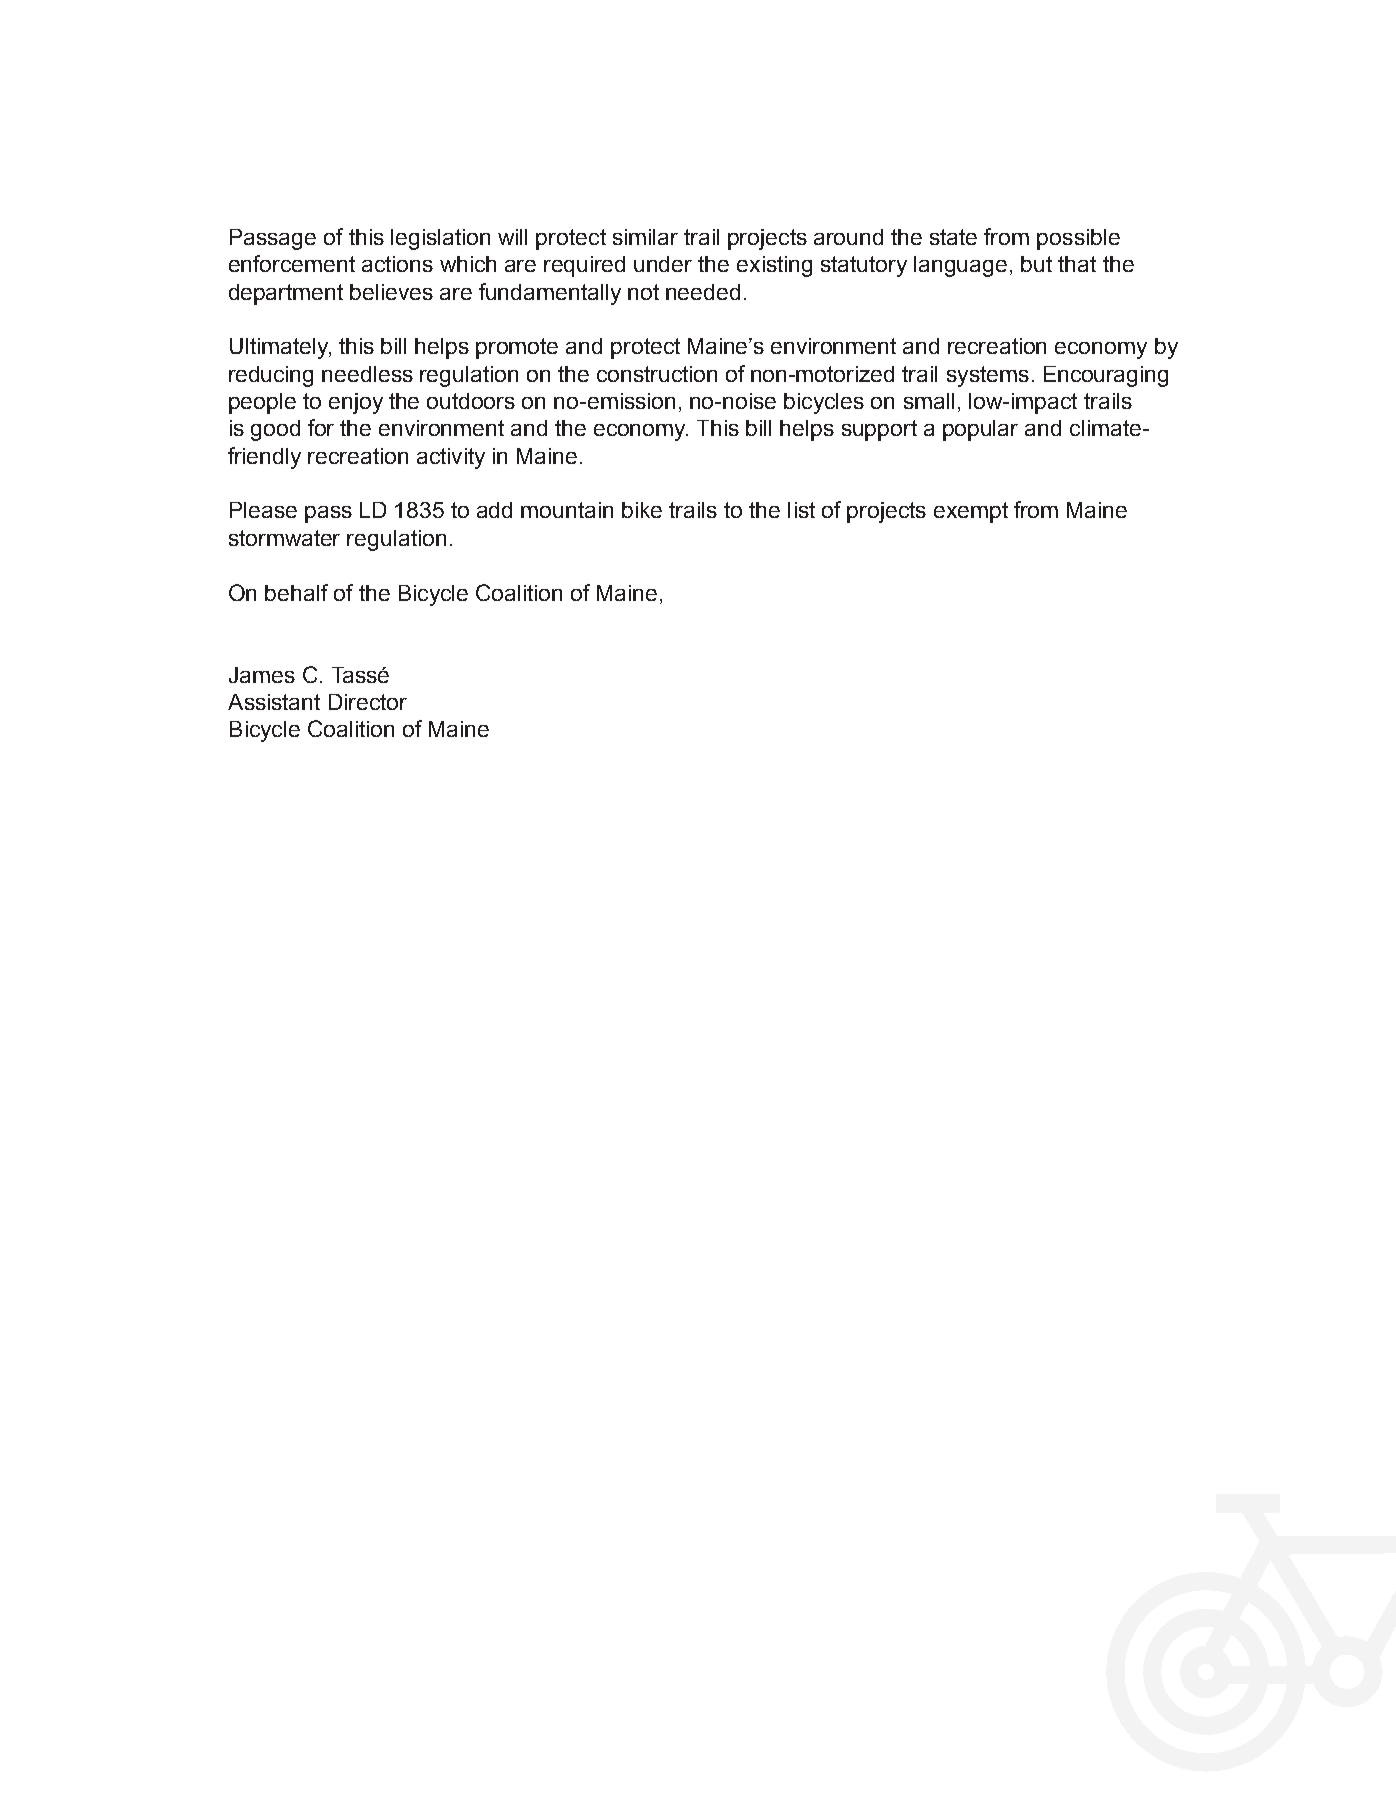  I want to click on construction, so click(657, 374).
